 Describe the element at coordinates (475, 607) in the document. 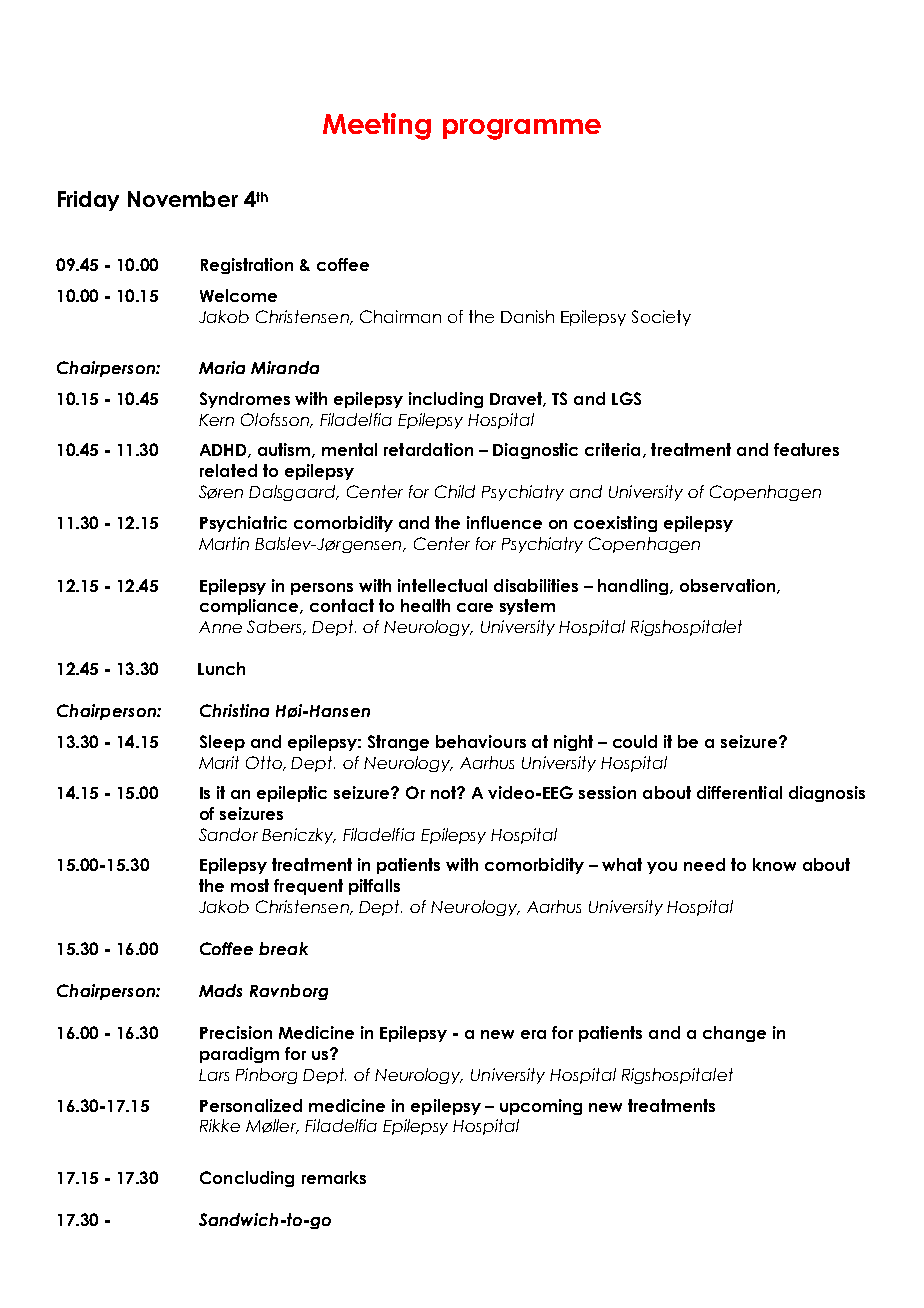

I see `care` at that location.
